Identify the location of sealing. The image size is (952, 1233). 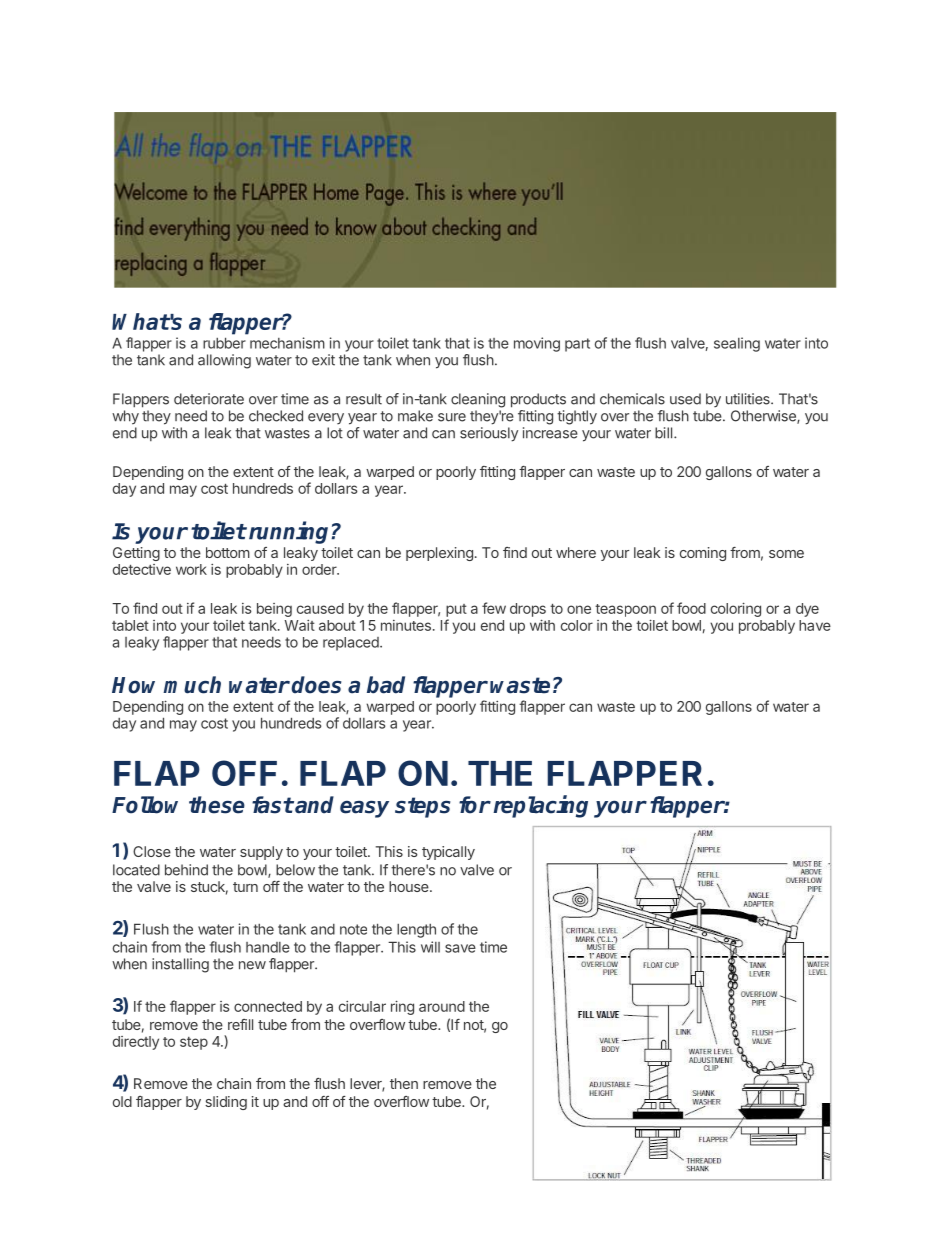
(737, 344).
